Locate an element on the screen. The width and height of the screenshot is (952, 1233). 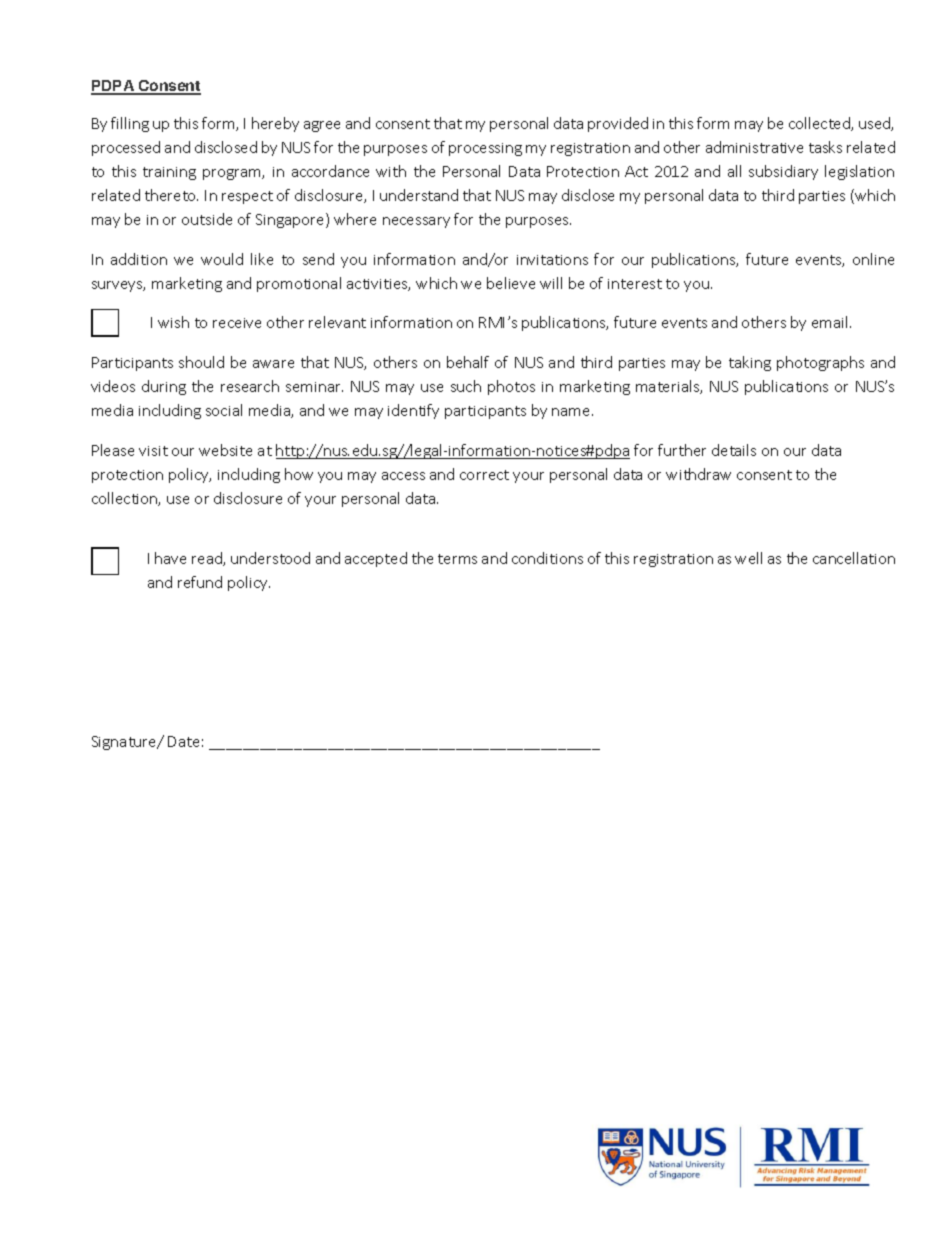
behalf is located at coordinates (468, 362).
